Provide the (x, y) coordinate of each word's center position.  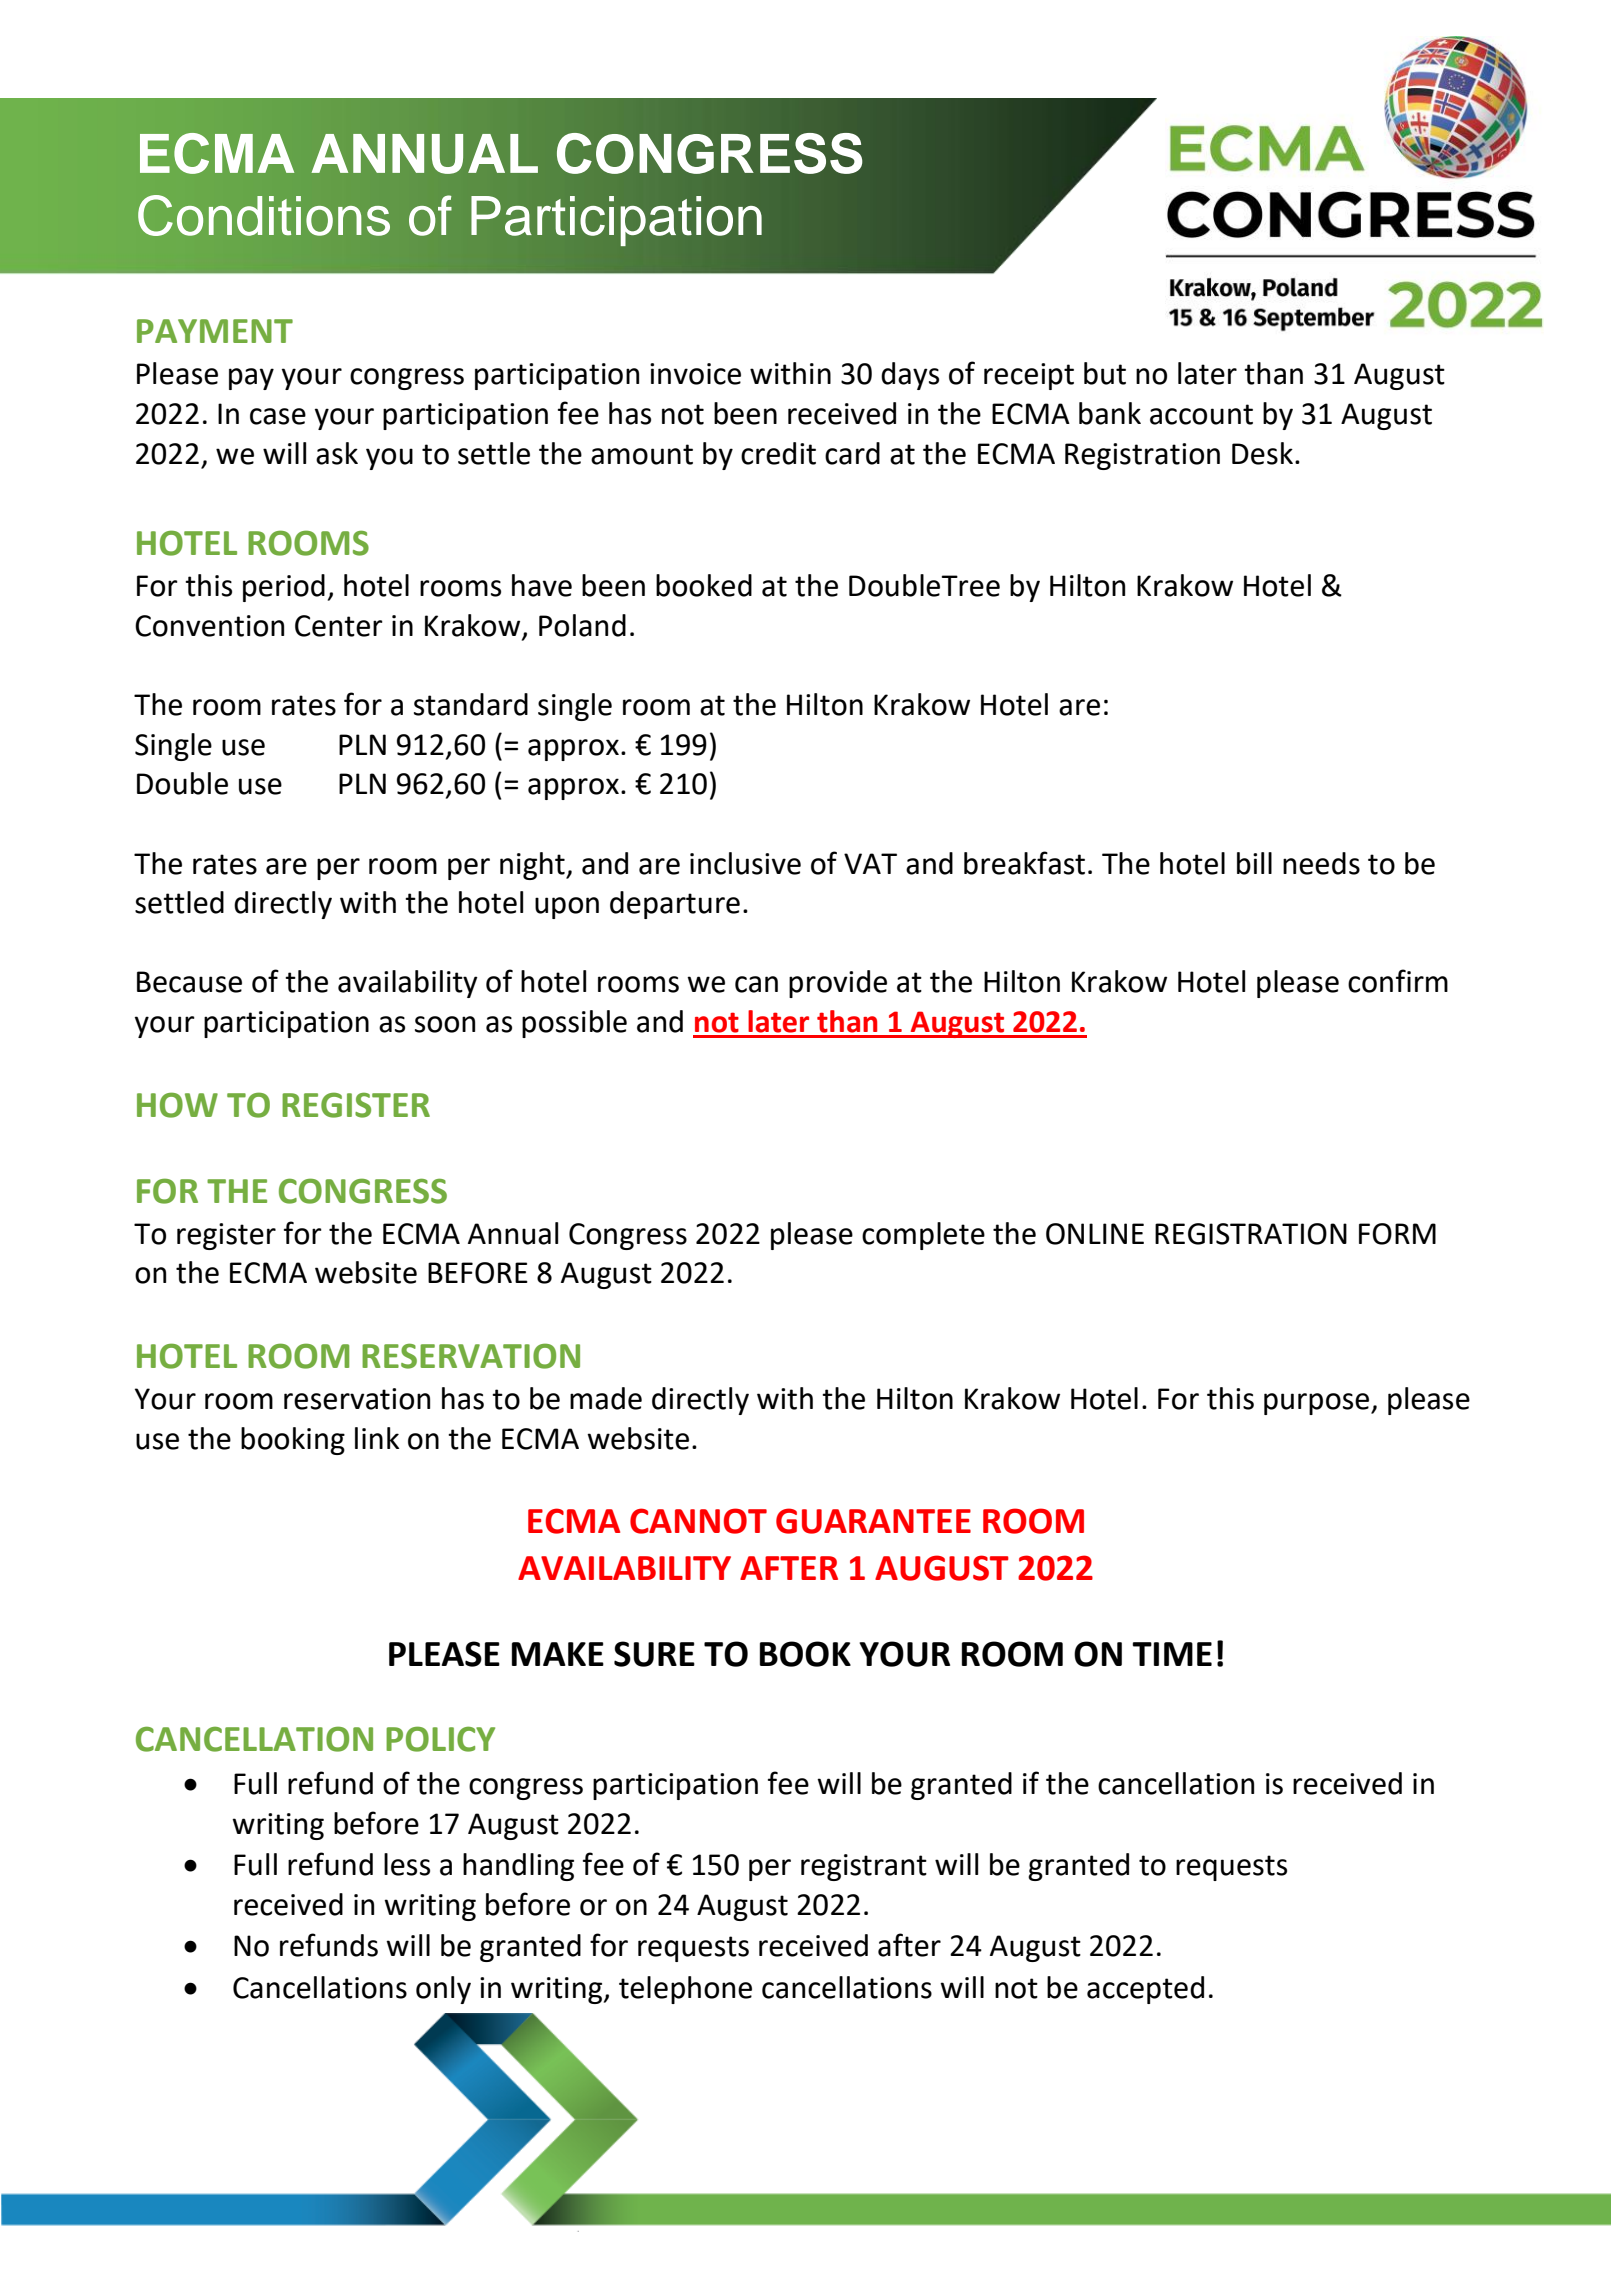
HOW (177, 1105)
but (1105, 373)
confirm (1398, 981)
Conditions (264, 215)
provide (838, 984)
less (407, 1864)
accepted (1145, 1990)
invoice (695, 374)
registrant (864, 1867)
